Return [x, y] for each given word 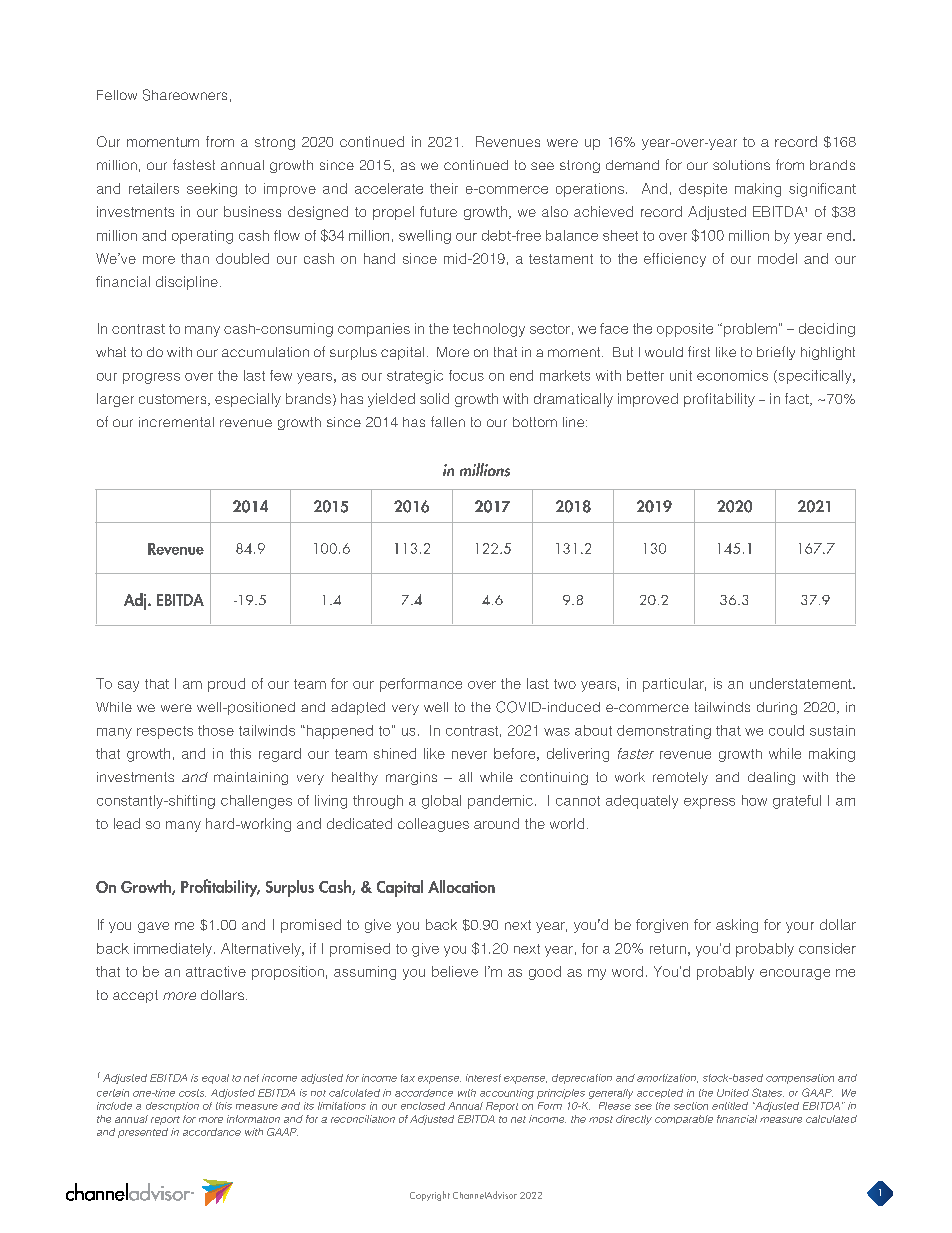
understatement [802, 683]
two [565, 684]
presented [143, 1133]
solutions [741, 165]
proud [226, 685]
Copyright [430, 1196]
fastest [194, 164]
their [444, 188]
